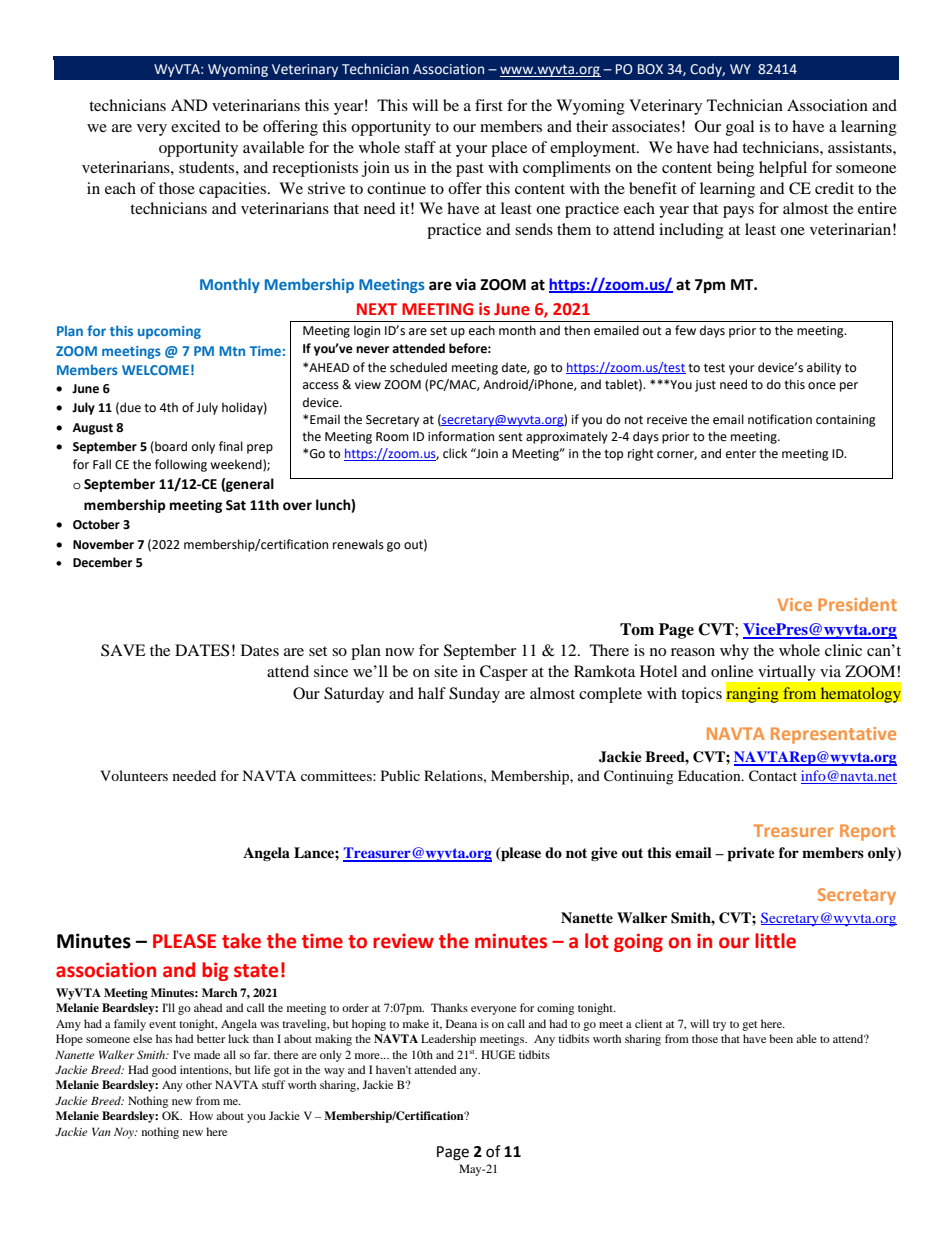 This screenshot has height=1233, width=952. What do you see at coordinates (740, 128) in the screenshot?
I see `goal` at bounding box center [740, 128].
